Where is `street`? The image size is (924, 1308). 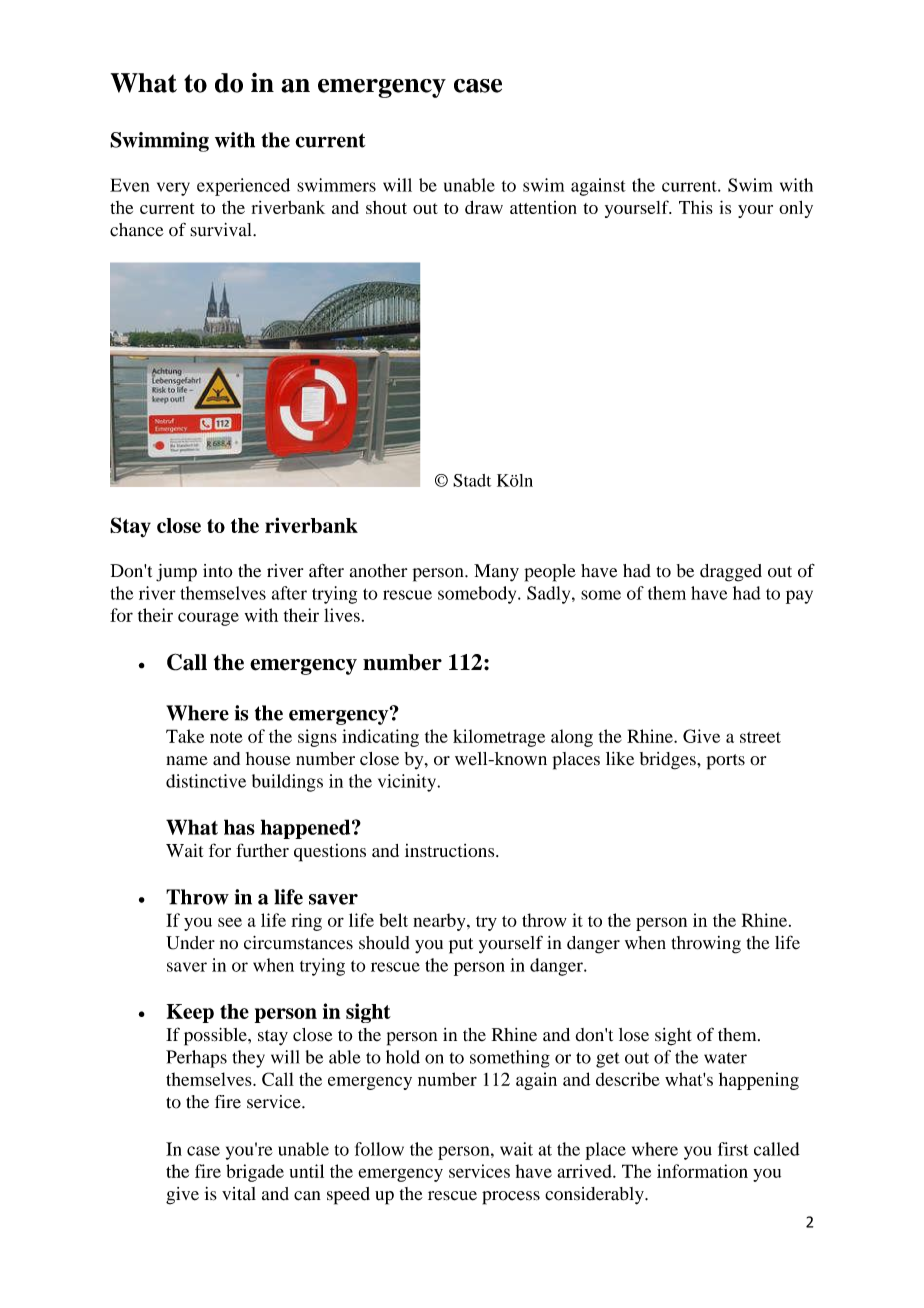
street is located at coordinates (760, 737).
